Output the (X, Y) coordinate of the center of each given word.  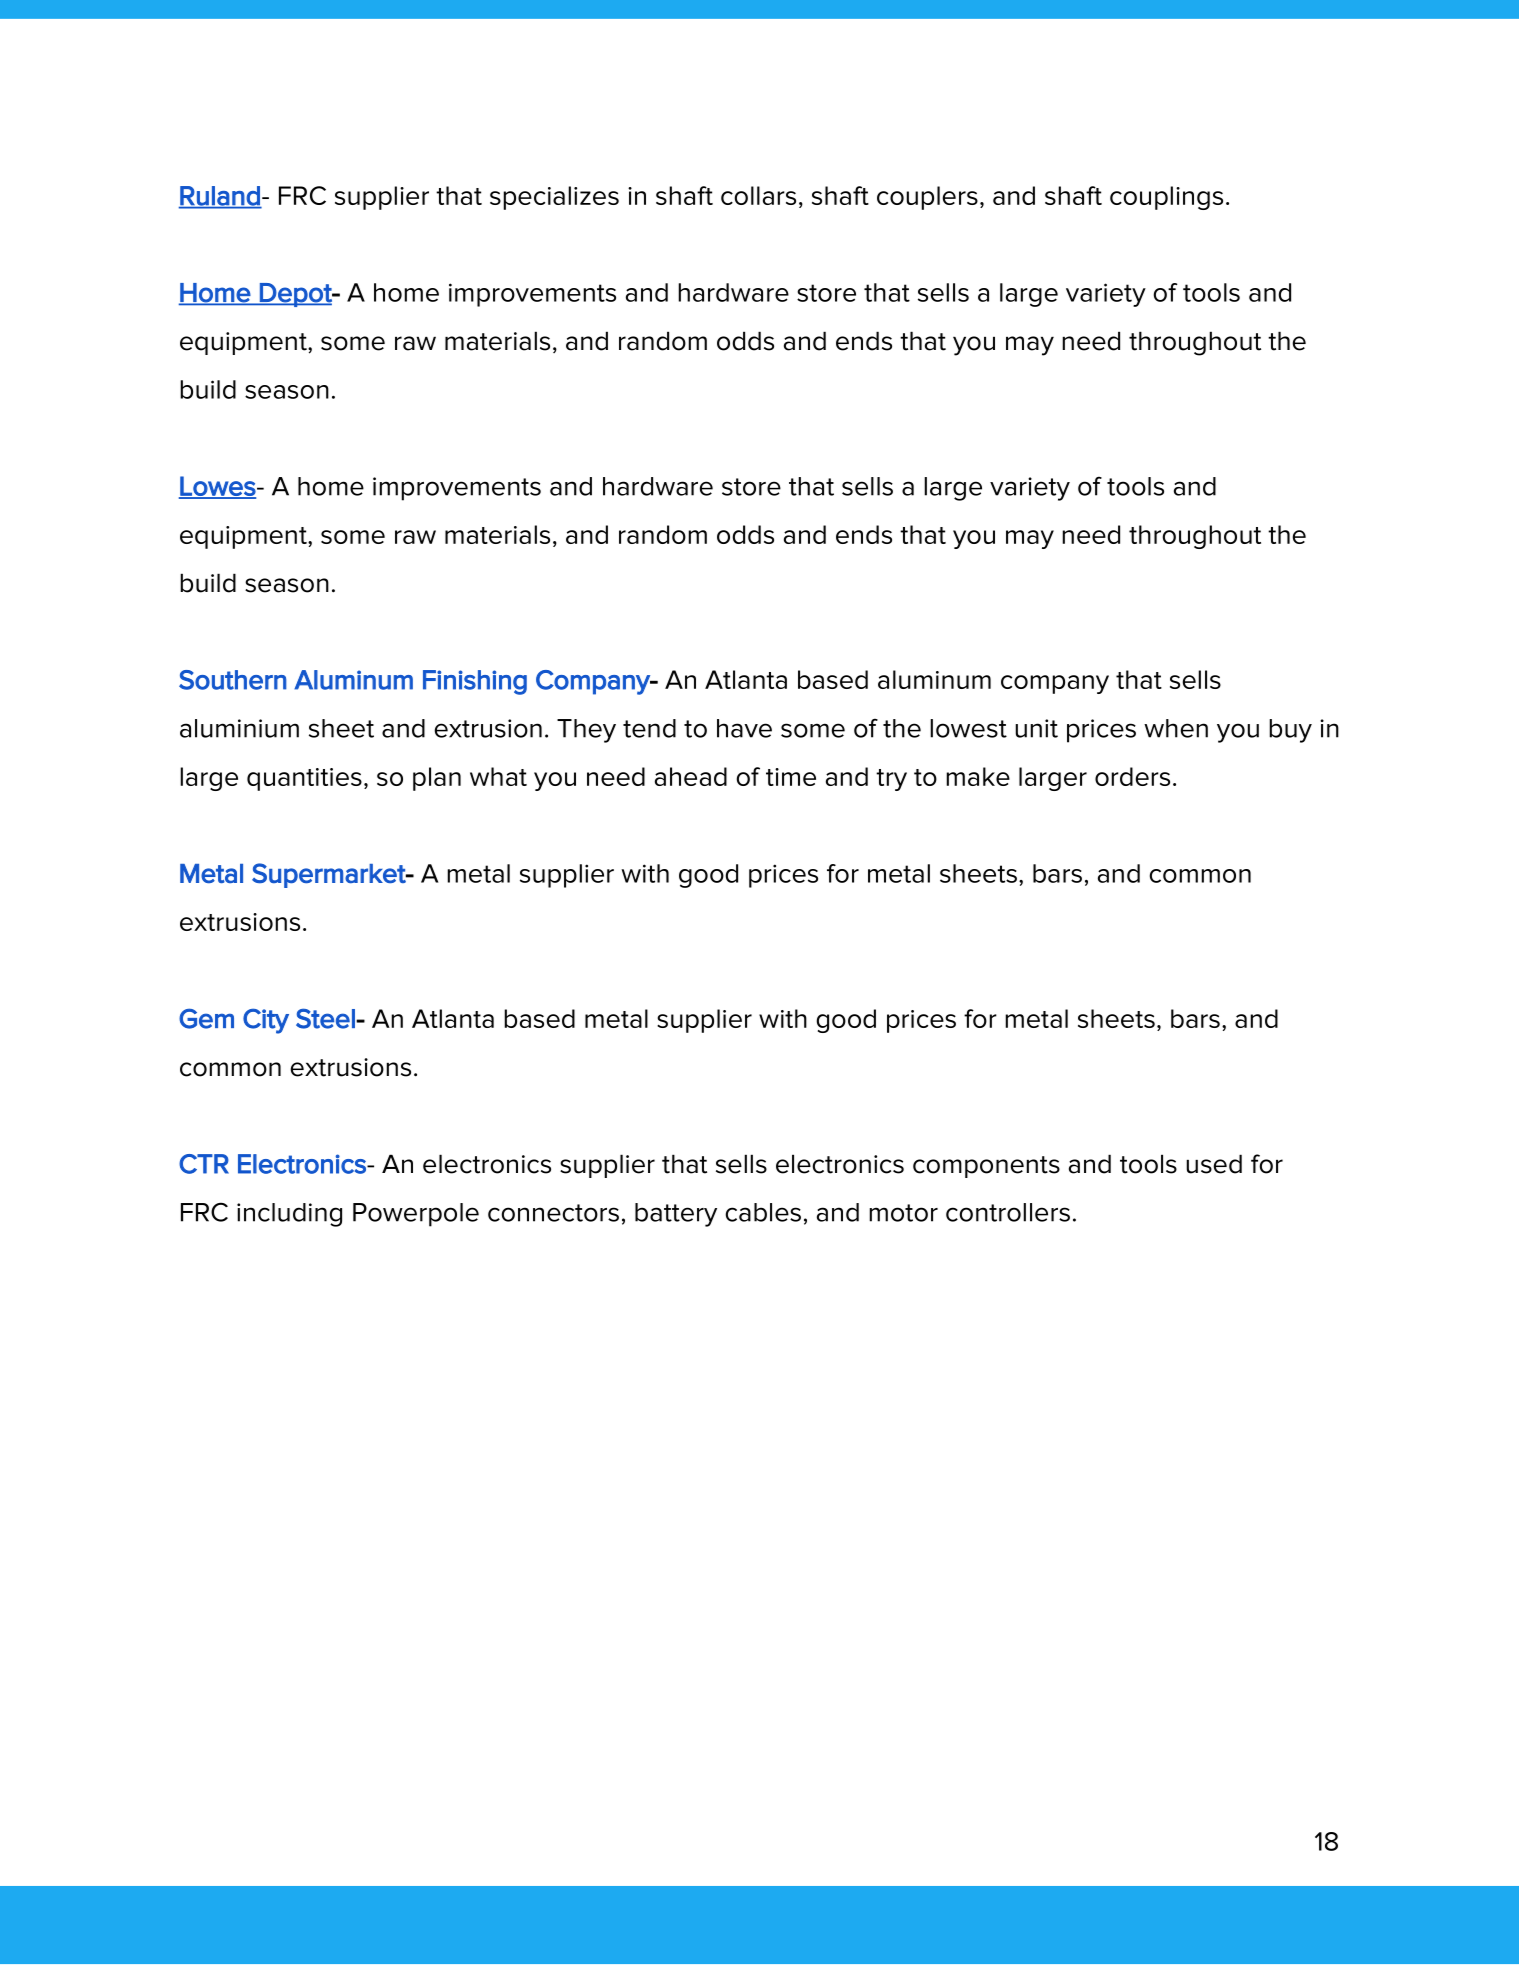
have (744, 728)
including (289, 1215)
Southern (233, 680)
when (1176, 728)
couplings (1166, 198)
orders (1132, 776)
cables (763, 1212)
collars (758, 195)
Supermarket (330, 875)
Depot (296, 295)
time (791, 777)
